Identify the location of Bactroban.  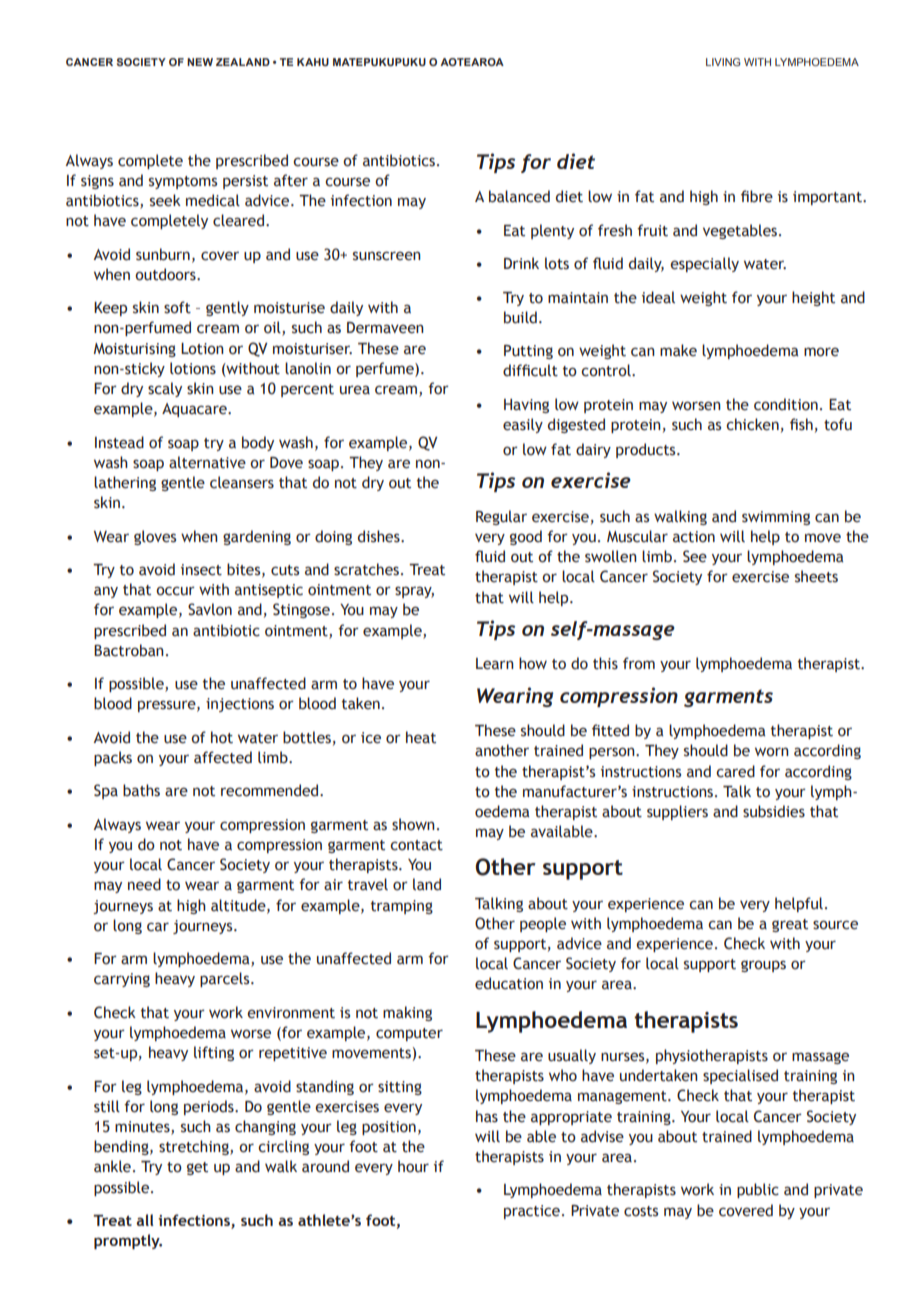
(129, 650).
